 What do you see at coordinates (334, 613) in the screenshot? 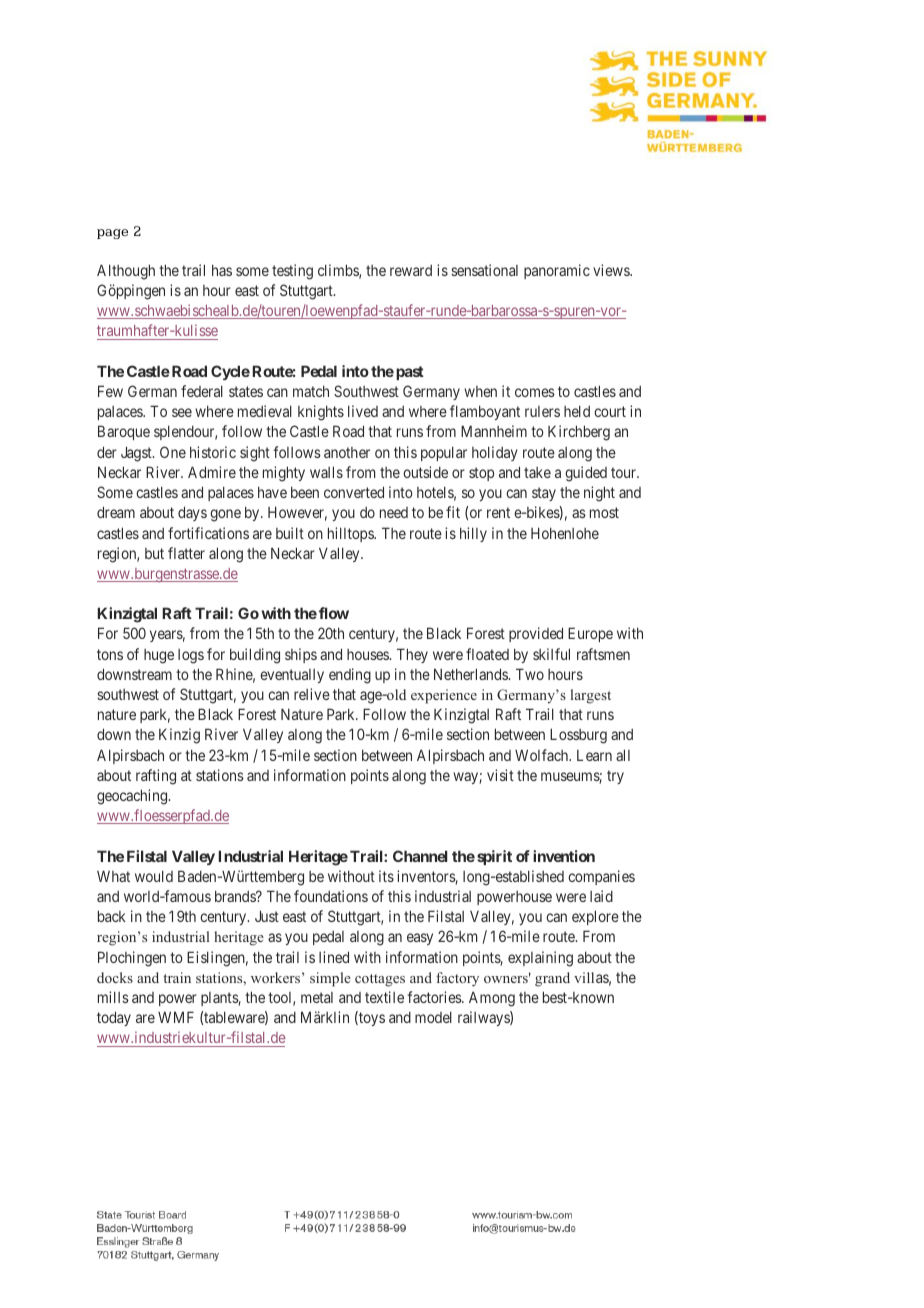
I see `flow` at bounding box center [334, 613].
